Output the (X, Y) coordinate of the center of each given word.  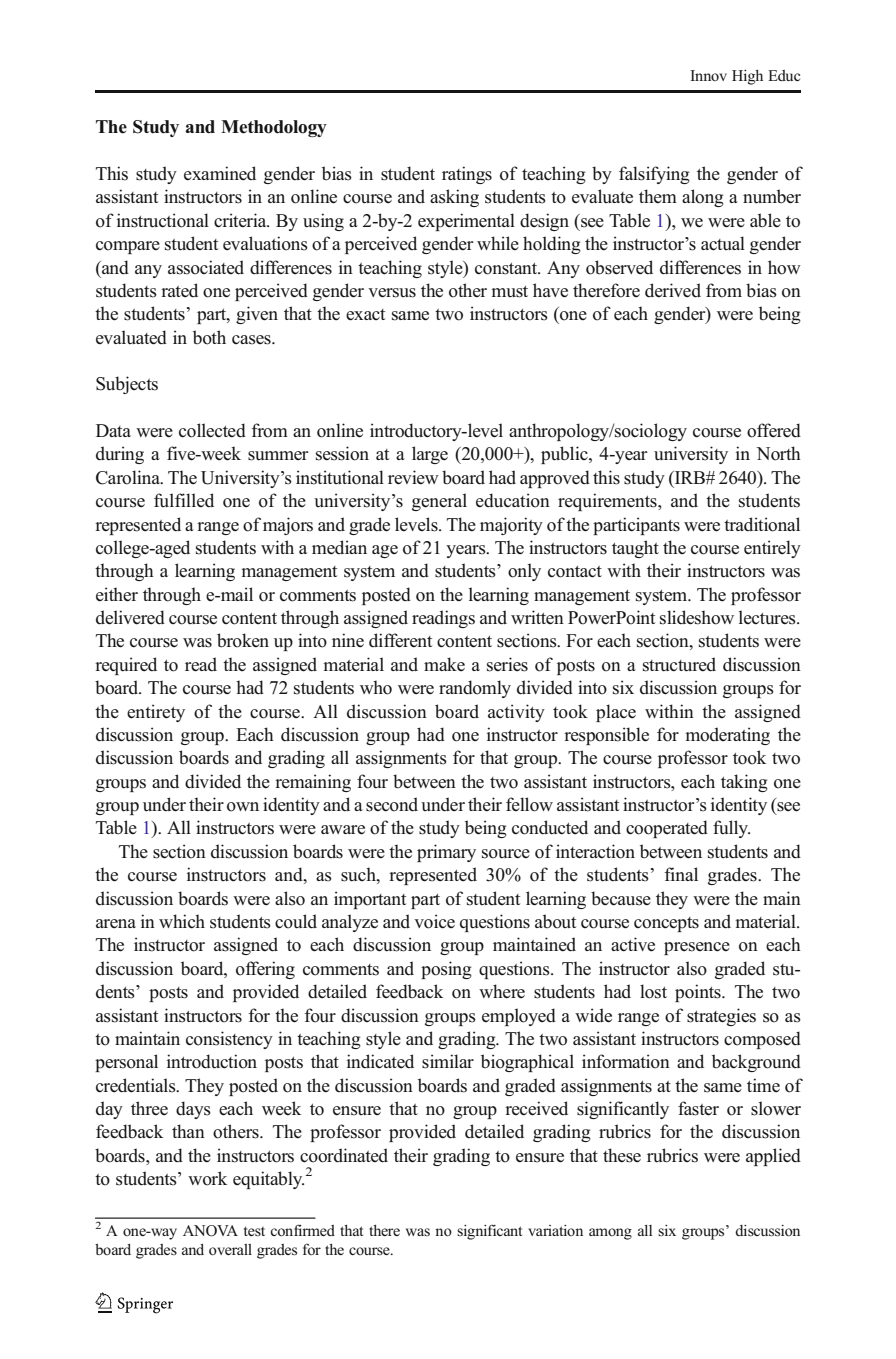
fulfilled (184, 500)
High (747, 77)
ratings (467, 175)
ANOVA (210, 1231)
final (681, 874)
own (243, 807)
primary (446, 853)
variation (555, 1230)
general (439, 502)
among (610, 1234)
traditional (762, 524)
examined (220, 173)
